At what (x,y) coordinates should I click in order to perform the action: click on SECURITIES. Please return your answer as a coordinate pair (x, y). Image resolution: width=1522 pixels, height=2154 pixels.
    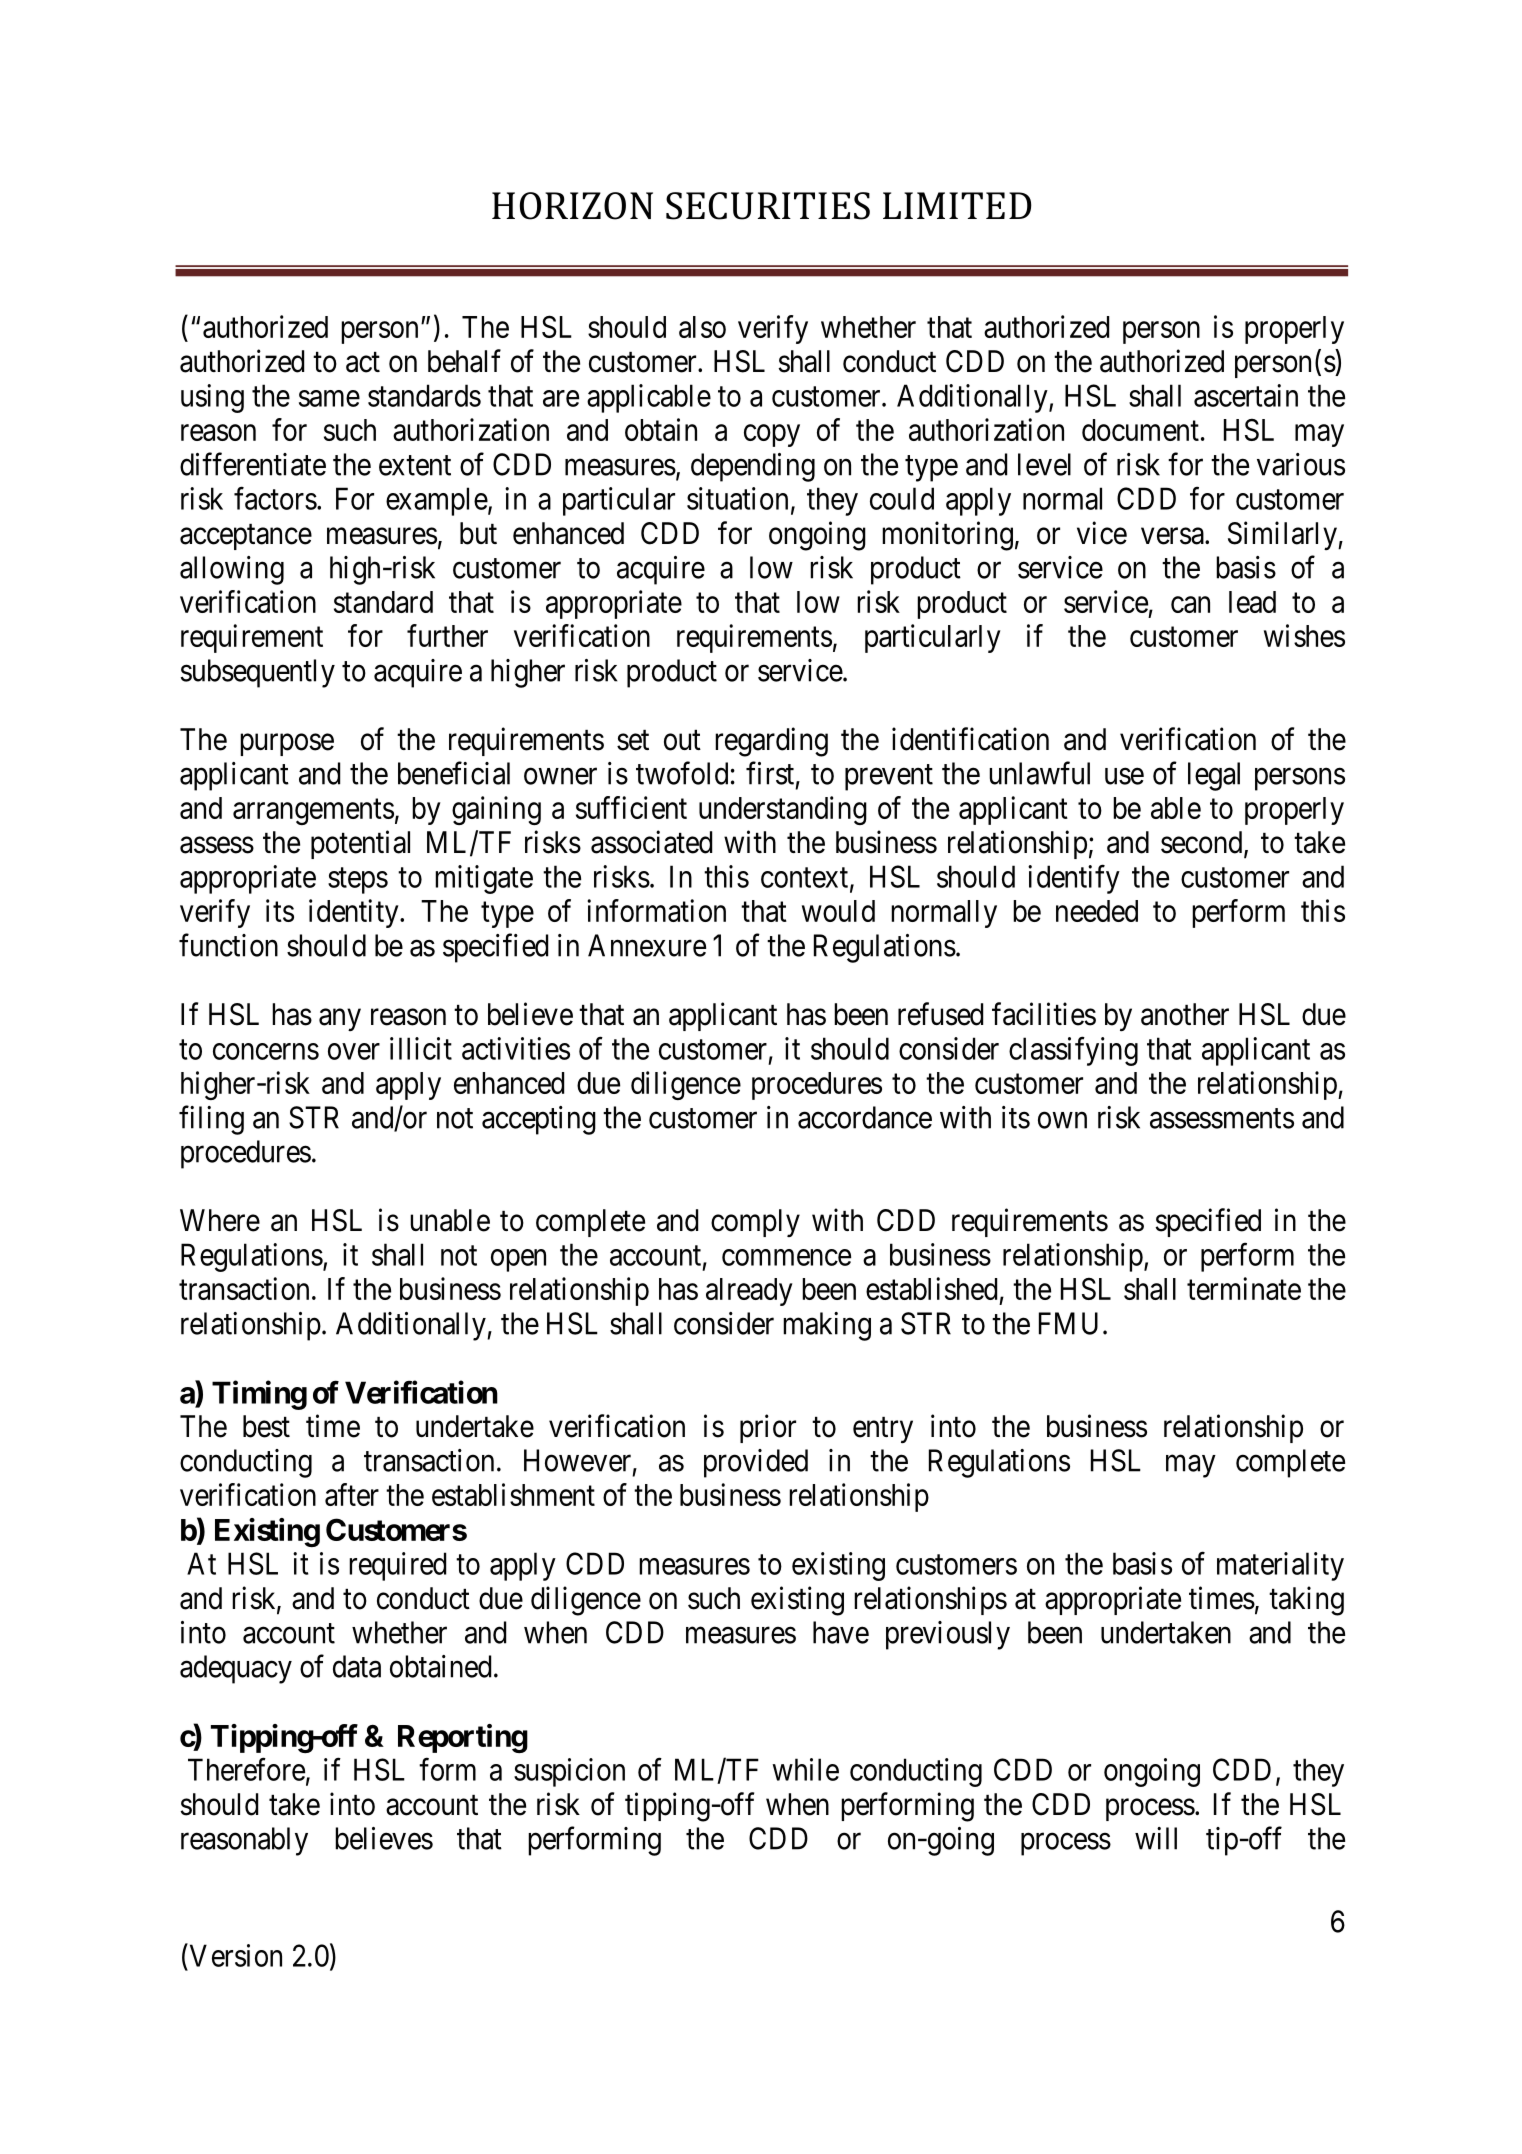
    Looking at the image, I should click on (768, 206).
